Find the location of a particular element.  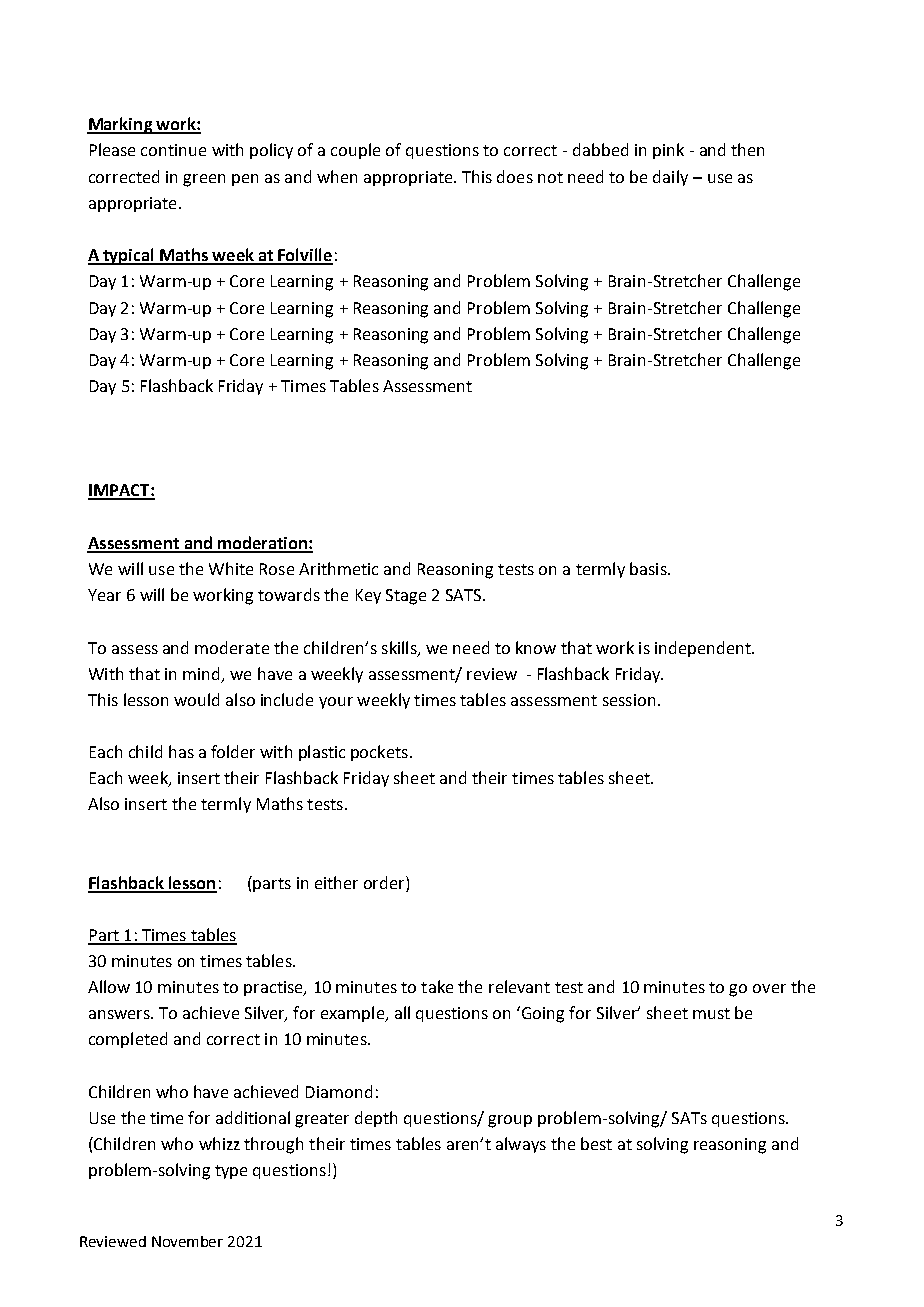

always is located at coordinates (521, 1145).
